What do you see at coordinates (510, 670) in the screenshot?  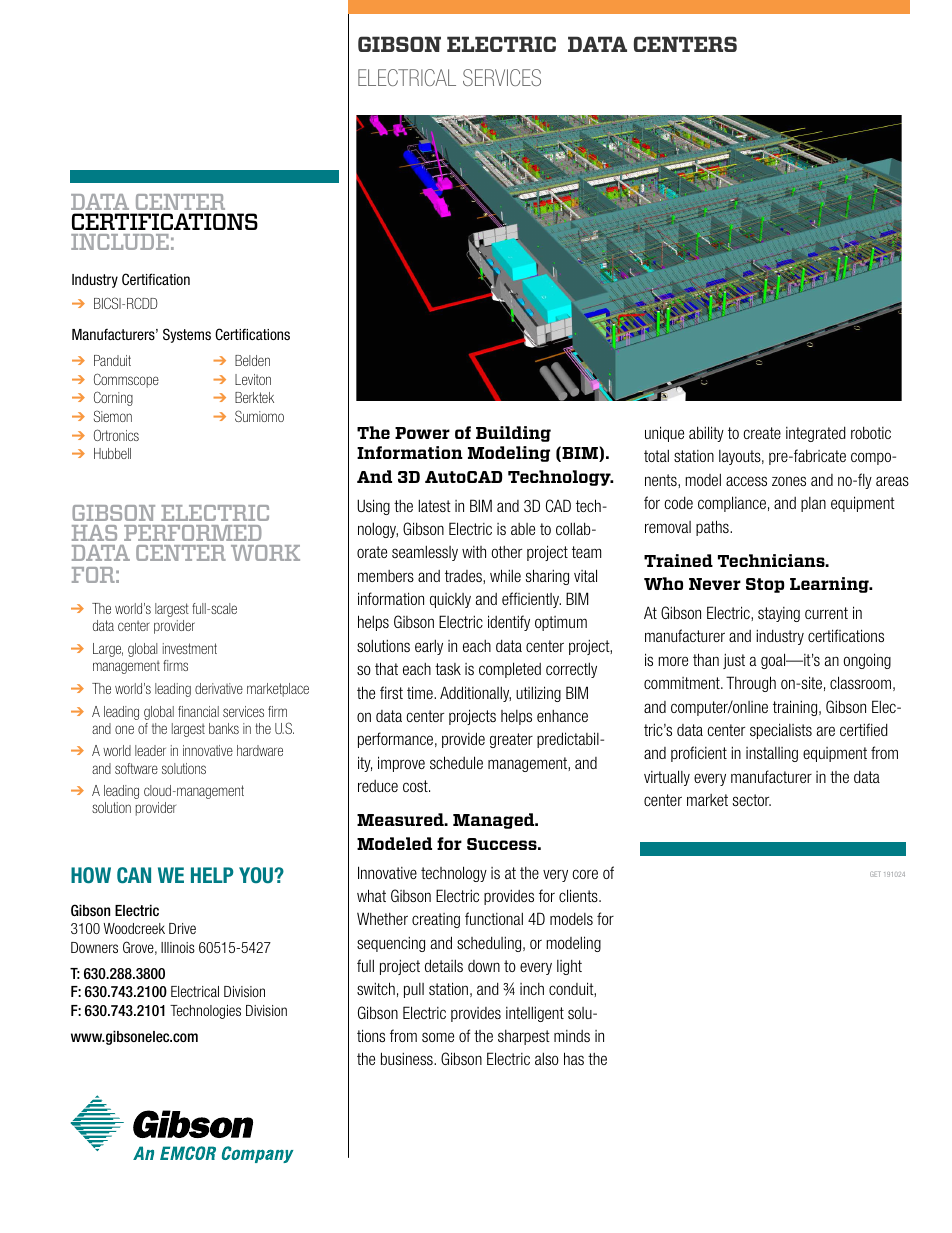 I see `completed` at bounding box center [510, 670].
